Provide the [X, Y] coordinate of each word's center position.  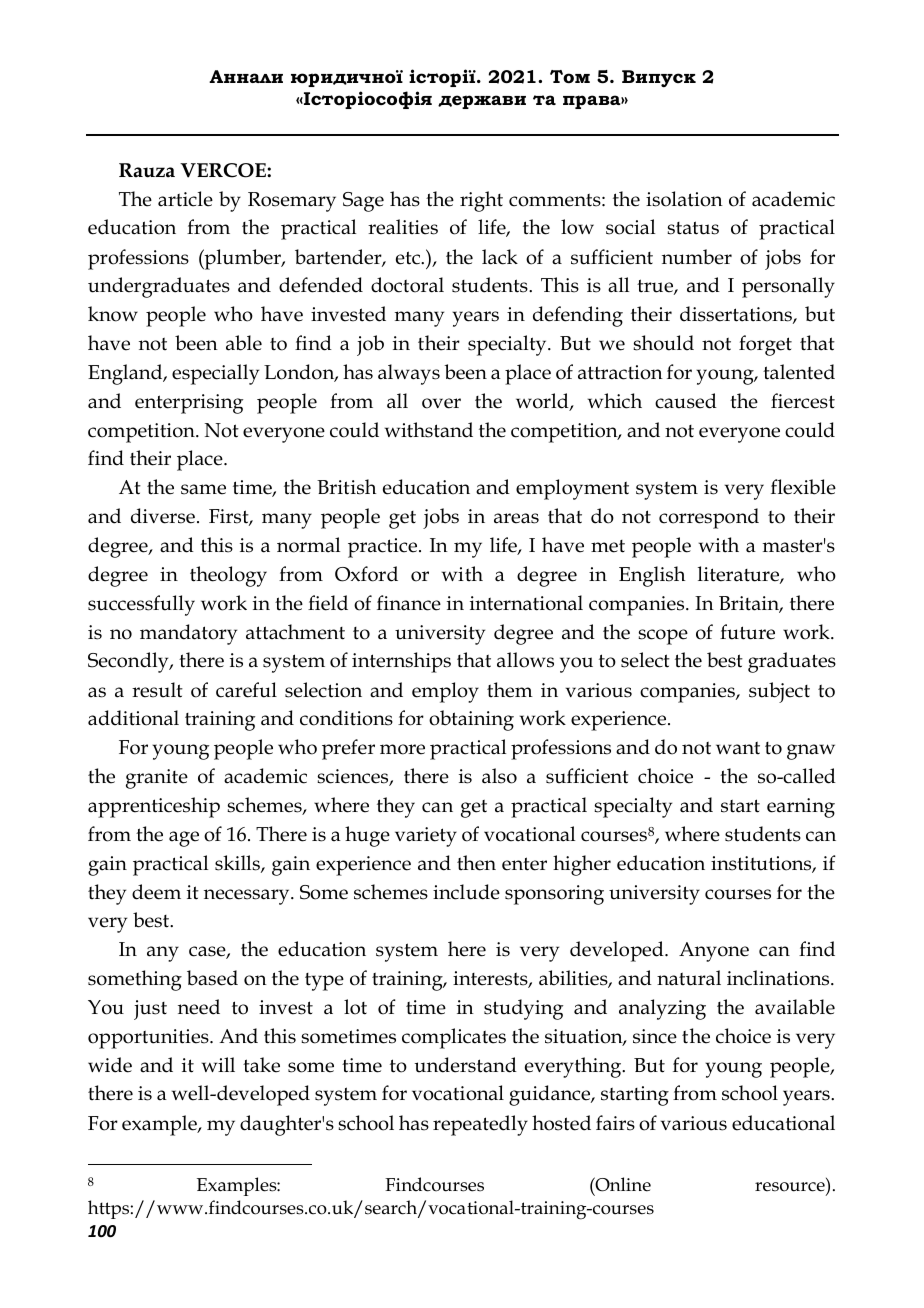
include [466, 892]
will [218, 1064]
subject [779, 692]
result [157, 690]
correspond [709, 518]
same [203, 489]
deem [156, 892]
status [693, 228]
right [481, 201]
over [441, 403]
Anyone [714, 952]
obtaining [471, 720]
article [185, 199]
